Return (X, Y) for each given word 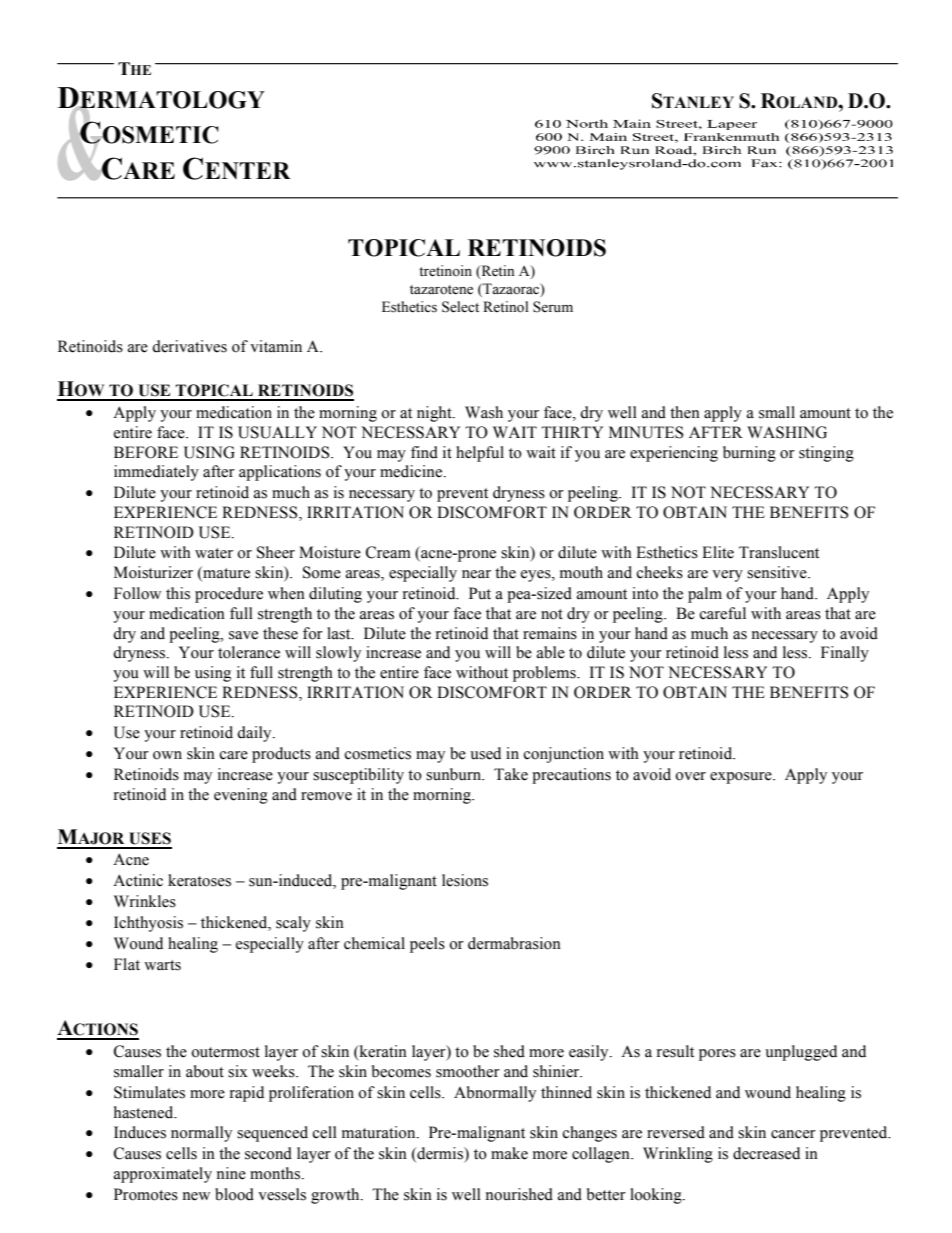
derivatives (189, 346)
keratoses (199, 880)
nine (231, 1173)
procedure (229, 595)
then (685, 412)
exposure (742, 778)
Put (480, 593)
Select (460, 307)
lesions (465, 880)
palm (705, 595)
